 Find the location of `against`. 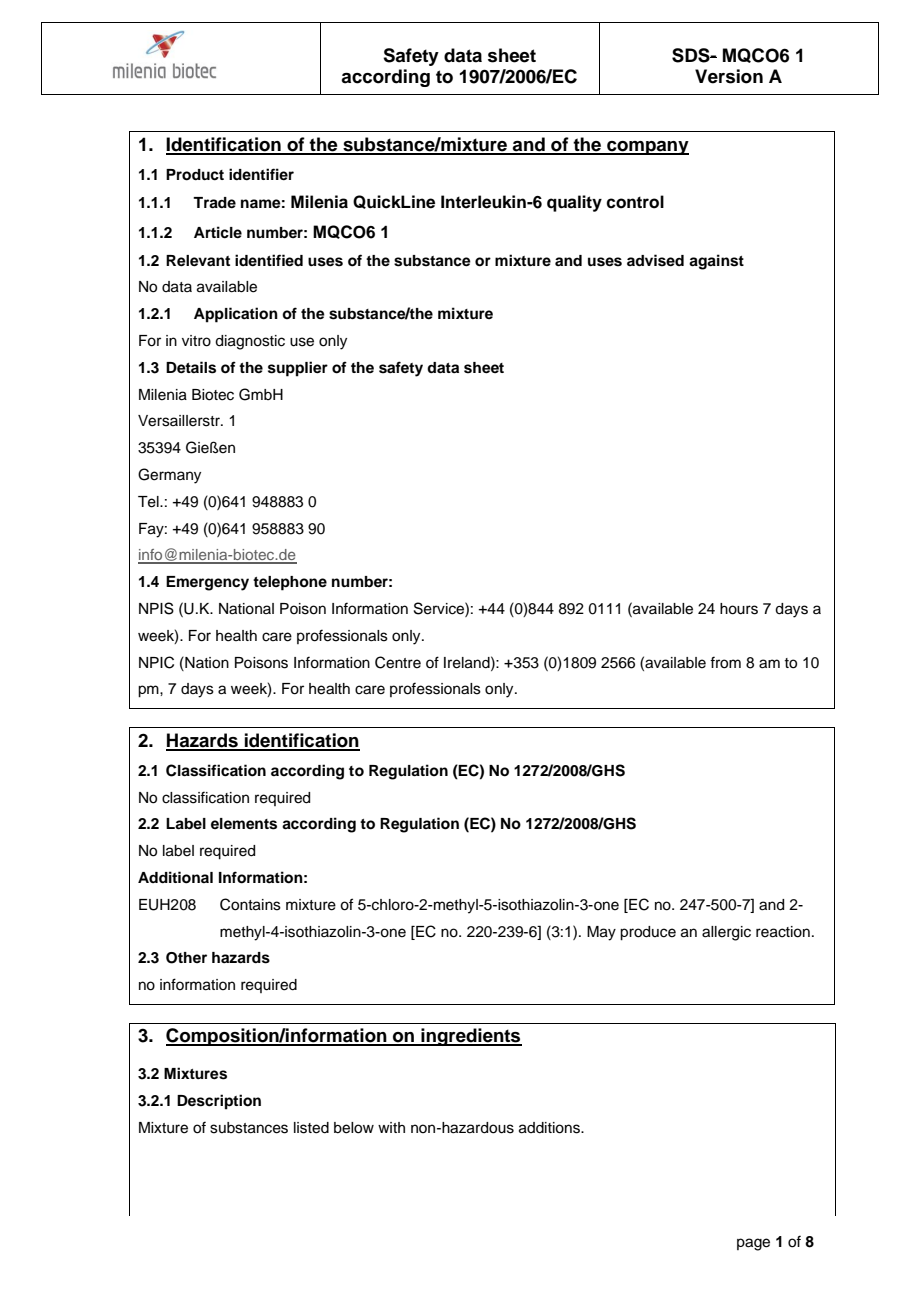

against is located at coordinates (716, 262).
